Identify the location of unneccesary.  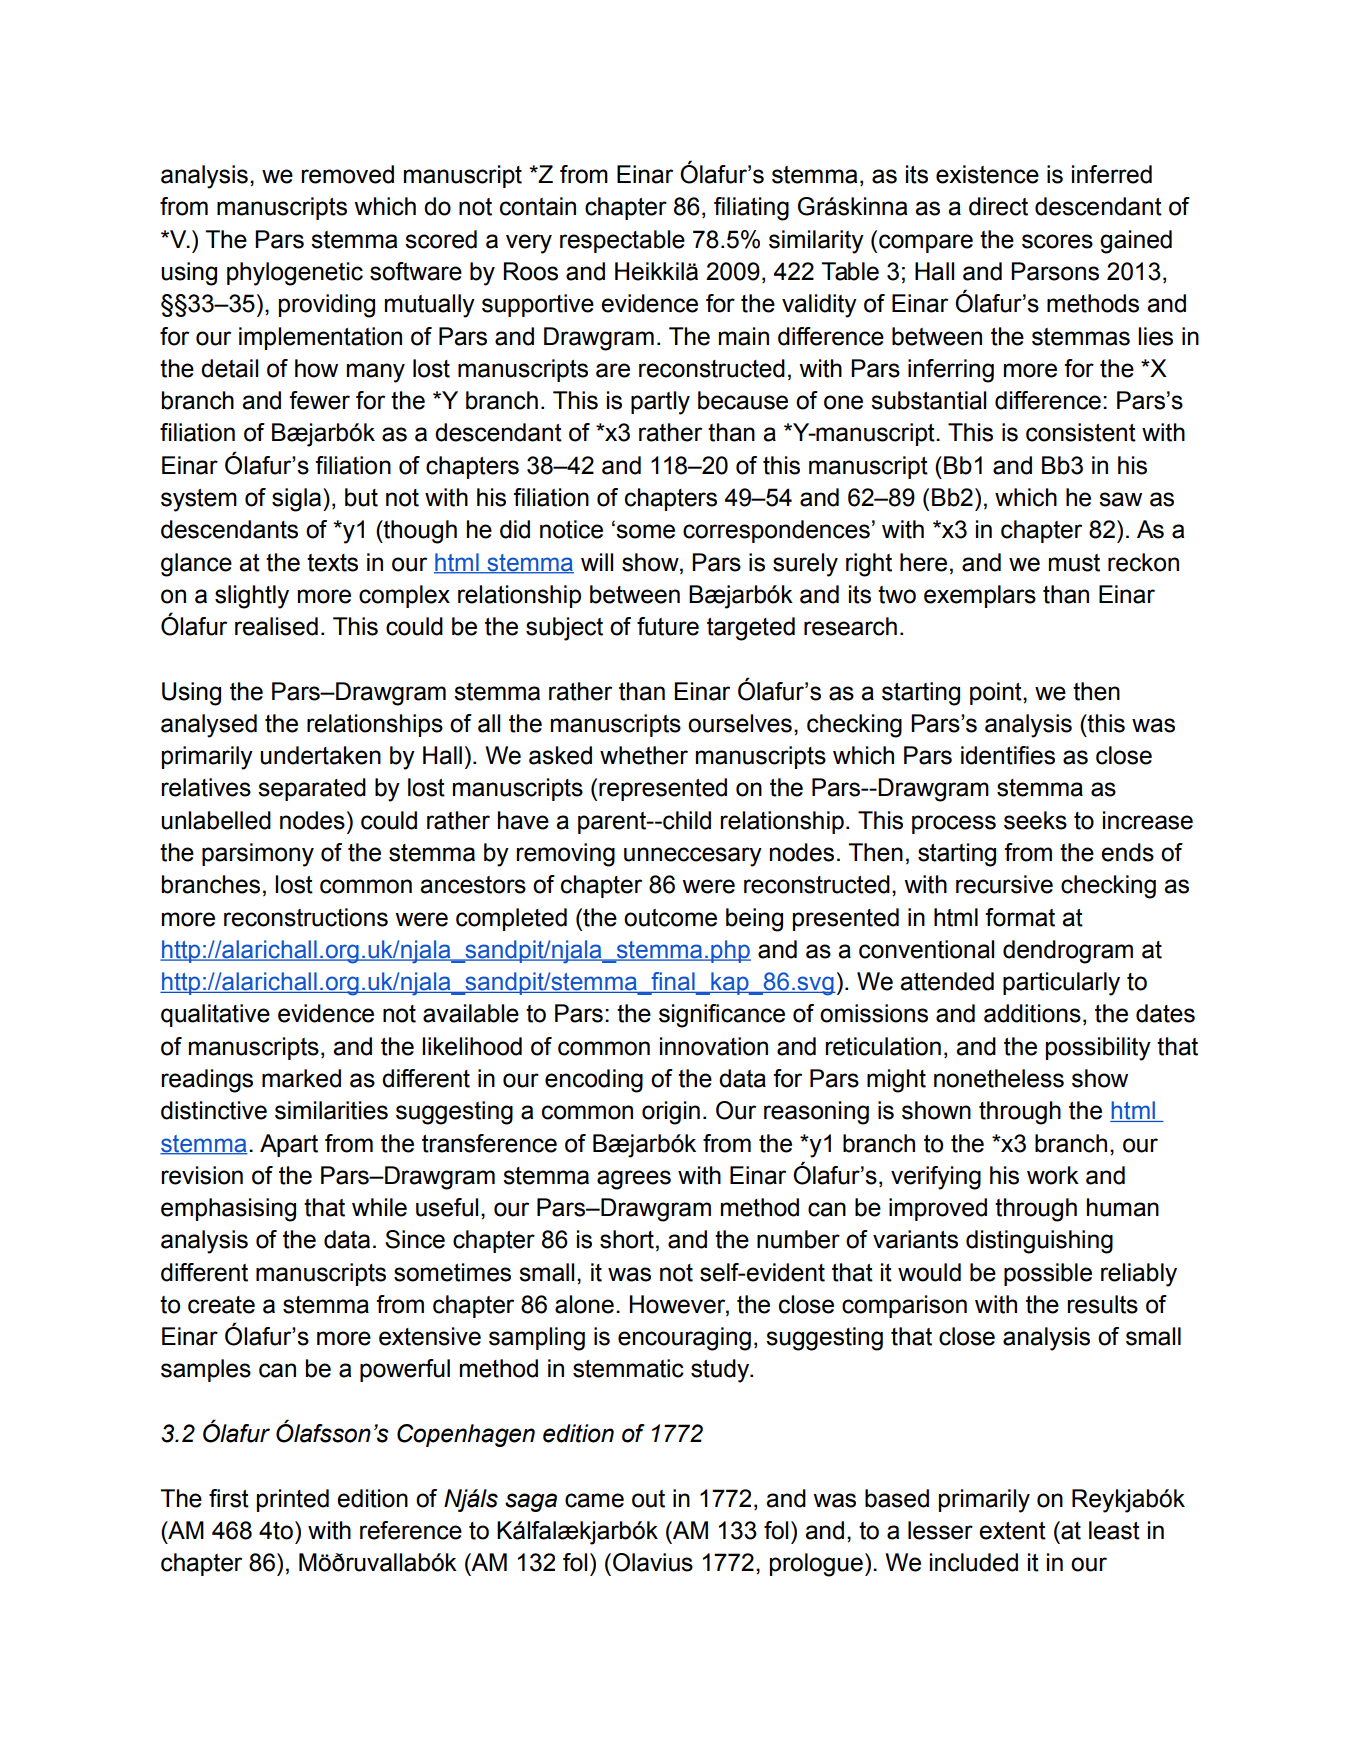
(693, 857).
